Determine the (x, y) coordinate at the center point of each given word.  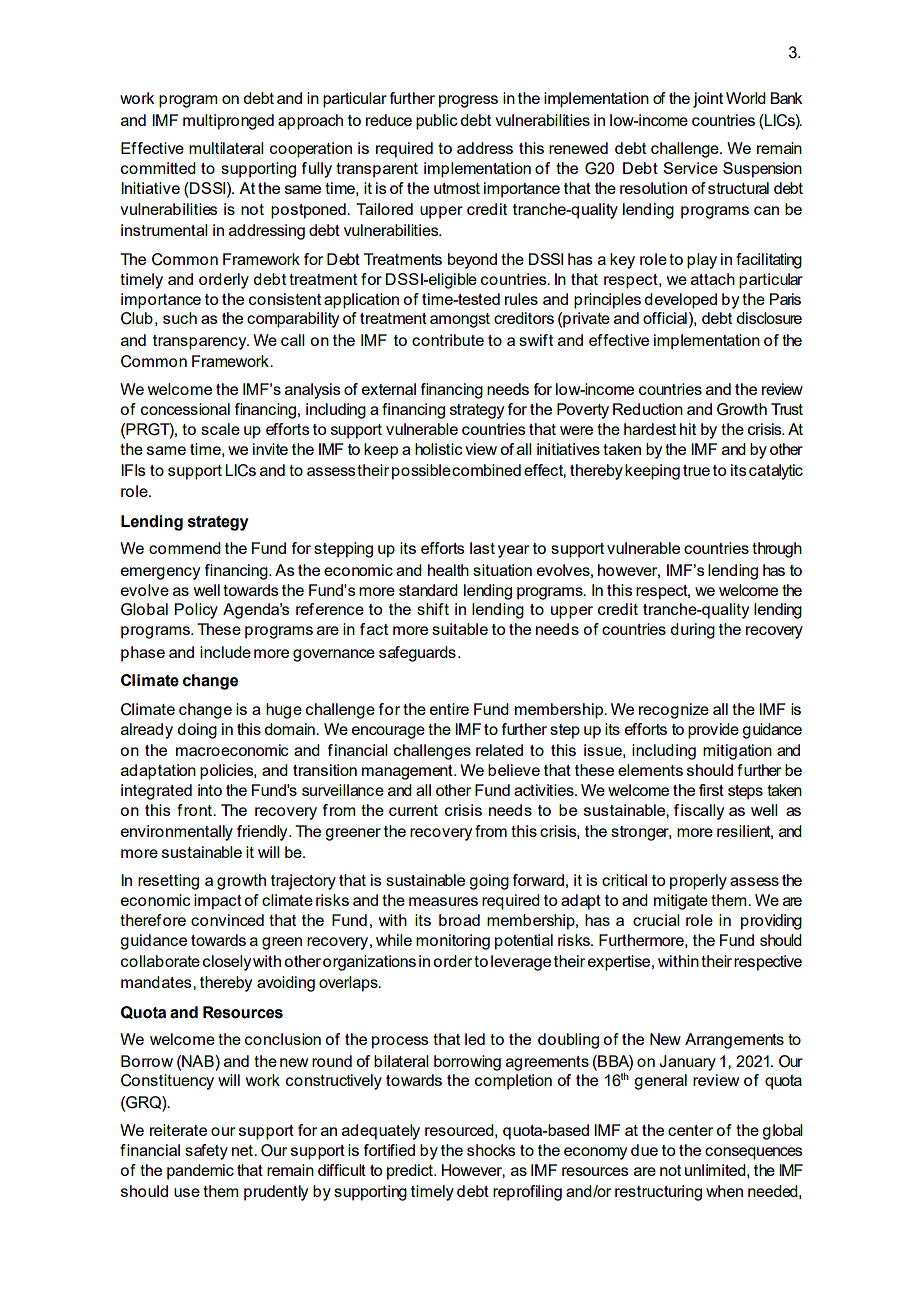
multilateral (226, 148)
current (413, 810)
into (210, 790)
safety (206, 1152)
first (711, 790)
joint (708, 100)
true (696, 470)
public (437, 122)
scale (220, 429)
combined (486, 470)
